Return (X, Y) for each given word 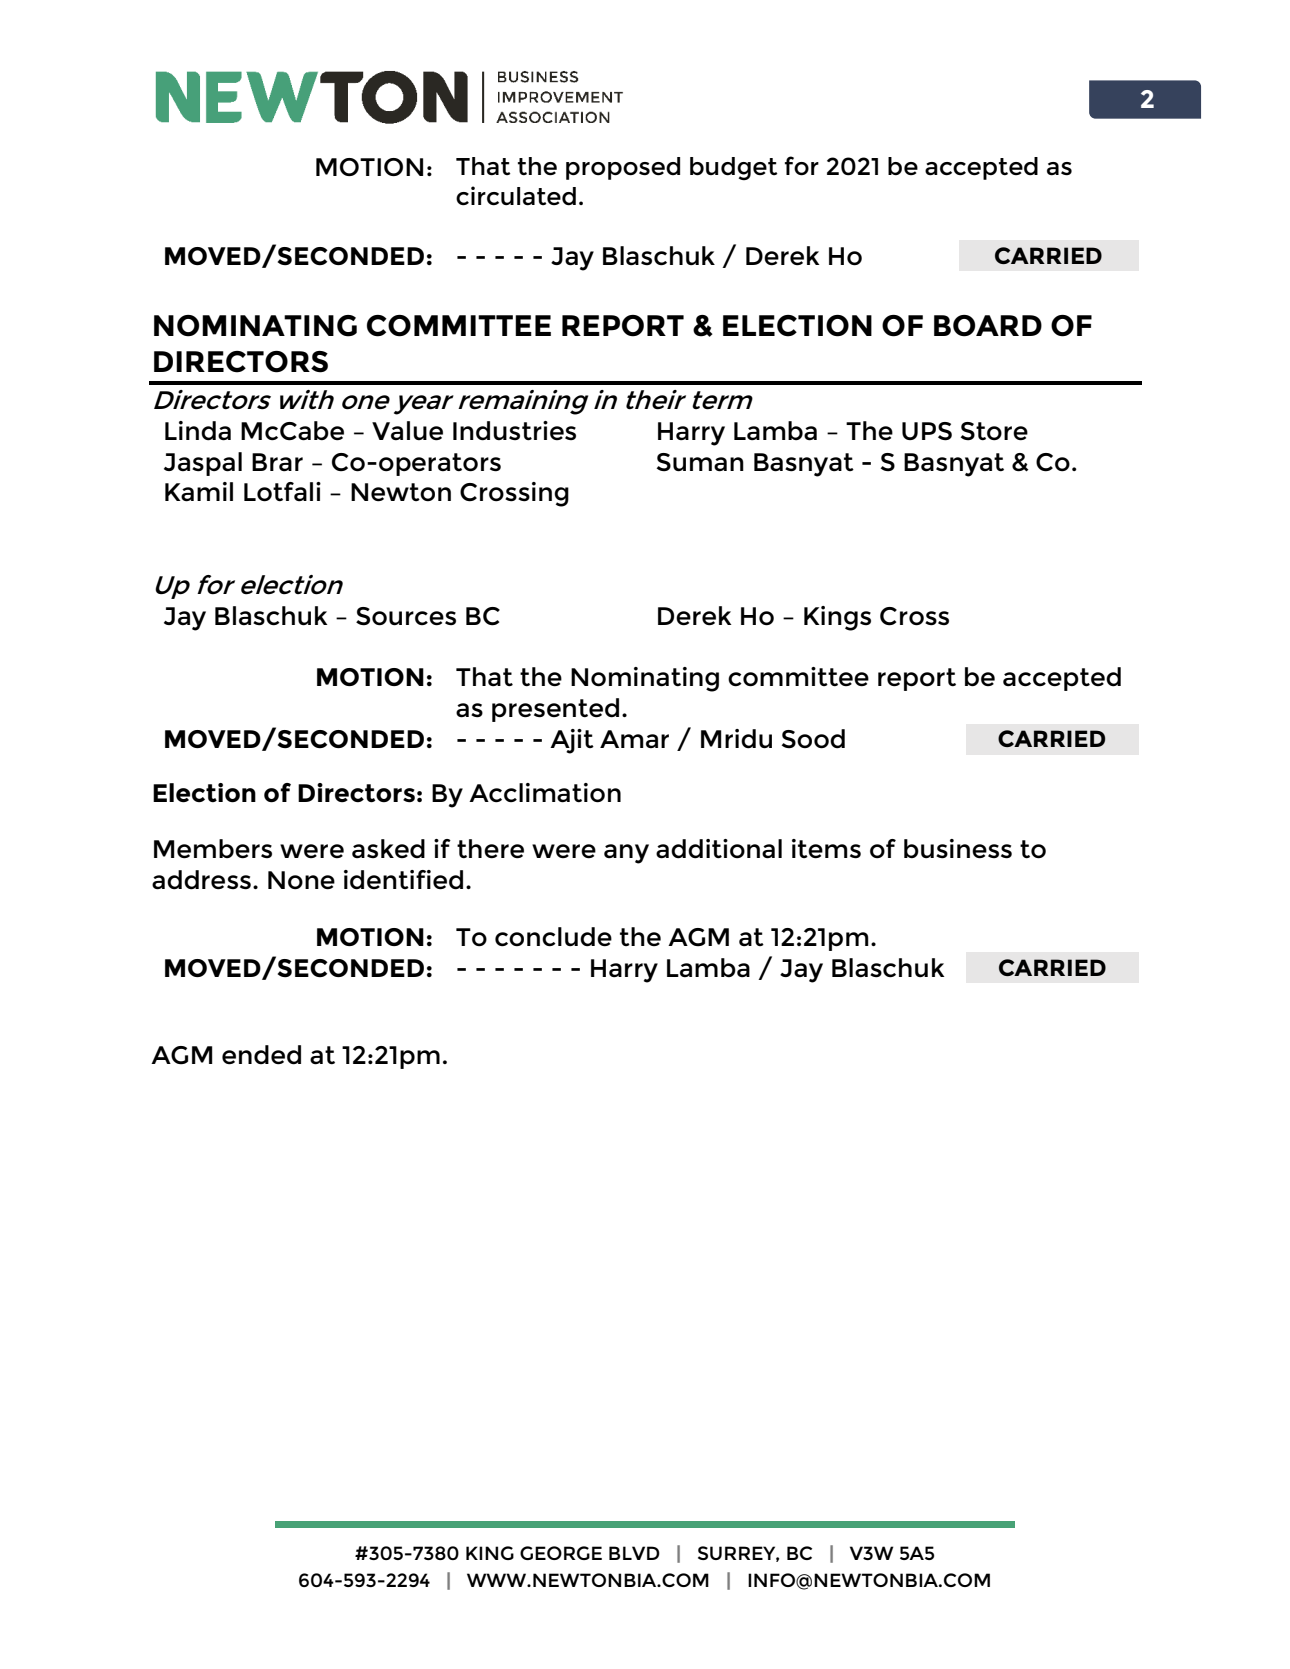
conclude (553, 937)
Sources (406, 616)
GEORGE (561, 1553)
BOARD (988, 326)
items (826, 849)
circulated (516, 196)
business (958, 849)
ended (261, 1055)
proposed (623, 168)
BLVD (634, 1553)
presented (555, 710)
